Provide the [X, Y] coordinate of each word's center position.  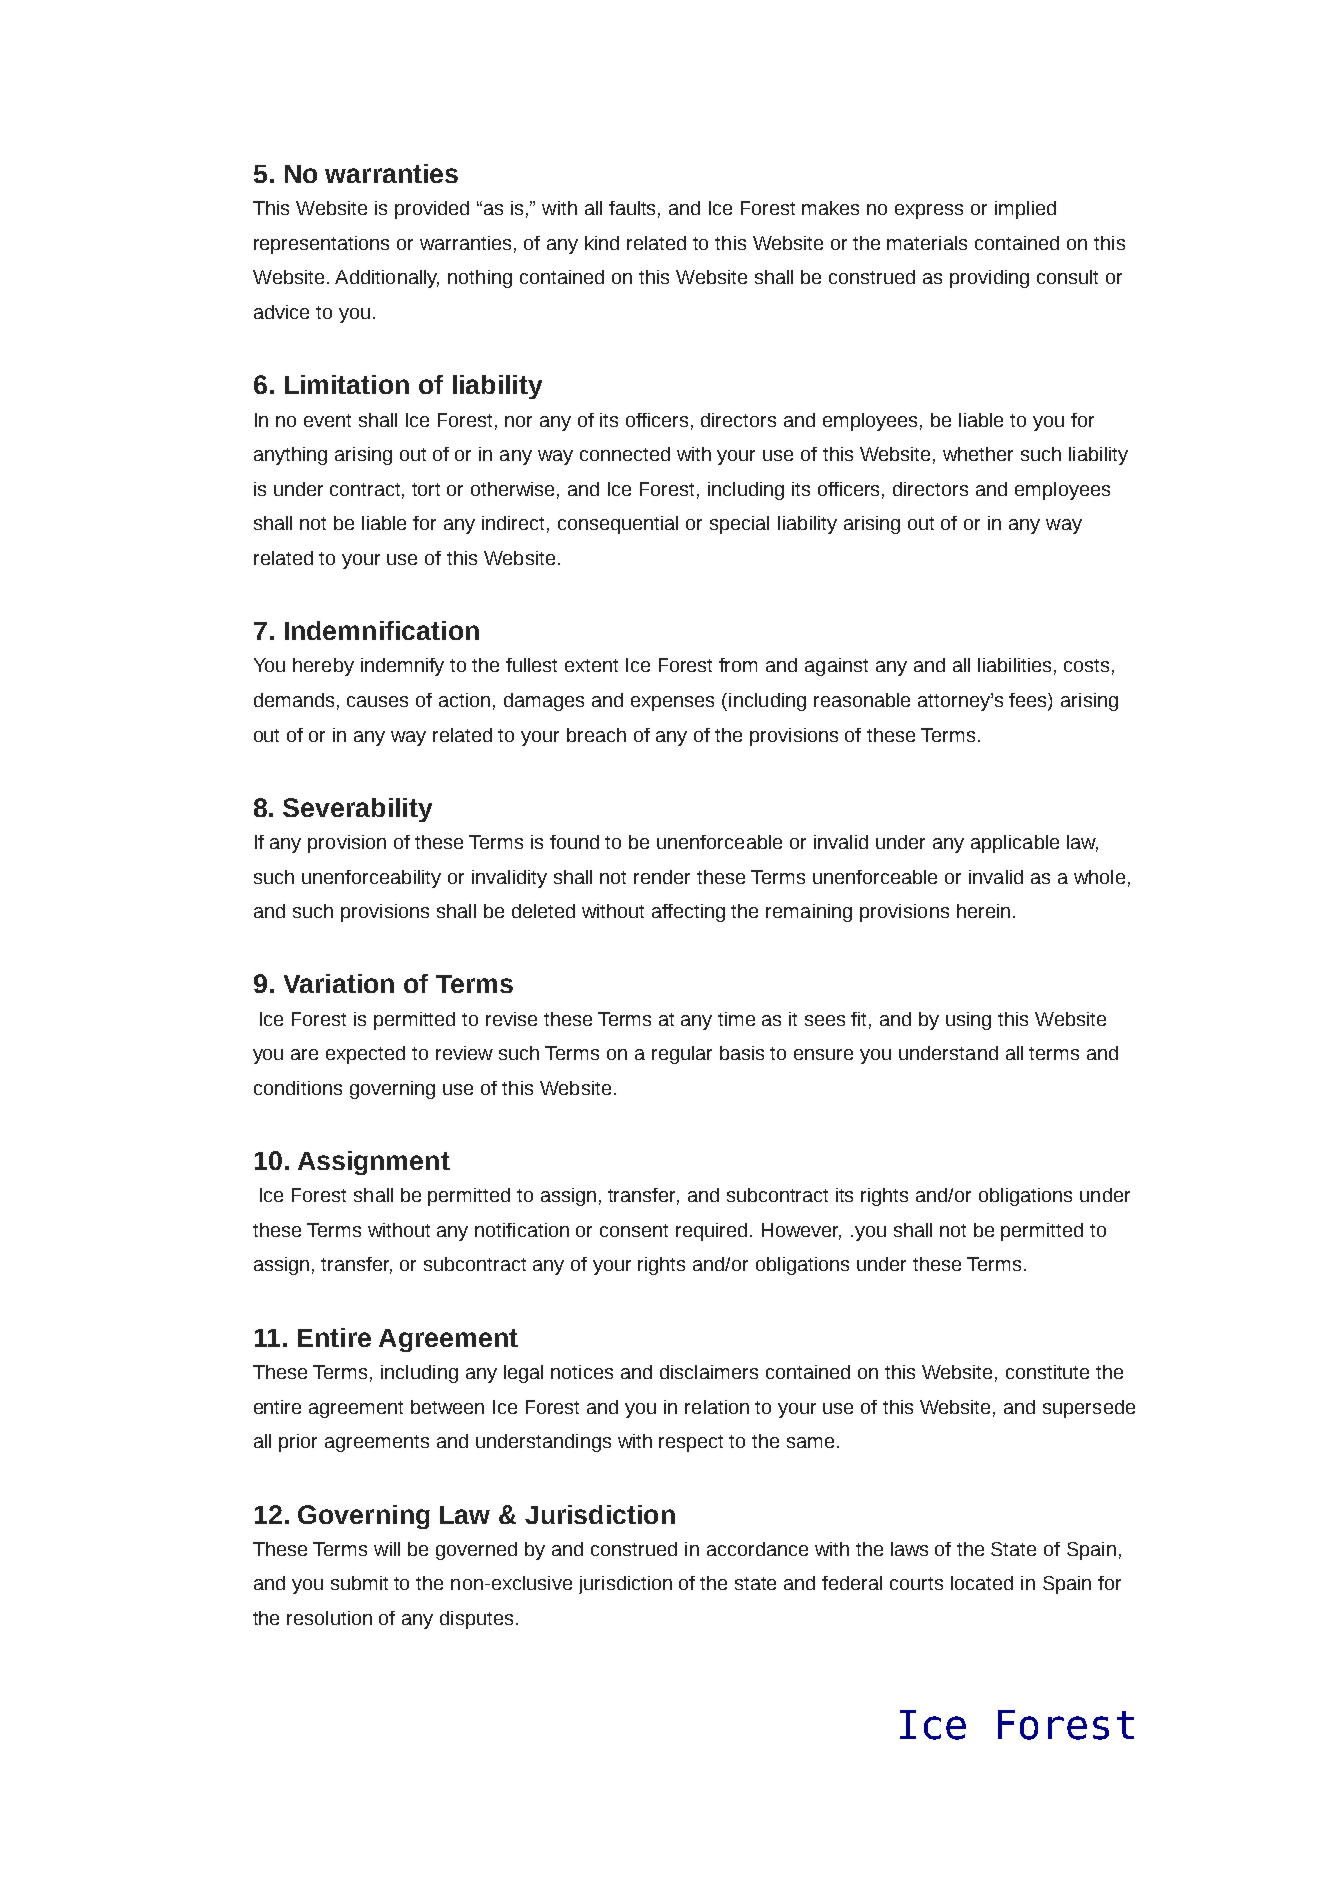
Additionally [387, 279]
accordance [757, 1549]
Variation [339, 983]
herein [983, 911]
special [739, 525]
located [982, 1583]
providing [989, 279]
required [711, 1232]
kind [602, 243]
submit [359, 1583]
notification [522, 1230]
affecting [688, 913]
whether [978, 454]
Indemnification [382, 630]
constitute [1047, 1372]
